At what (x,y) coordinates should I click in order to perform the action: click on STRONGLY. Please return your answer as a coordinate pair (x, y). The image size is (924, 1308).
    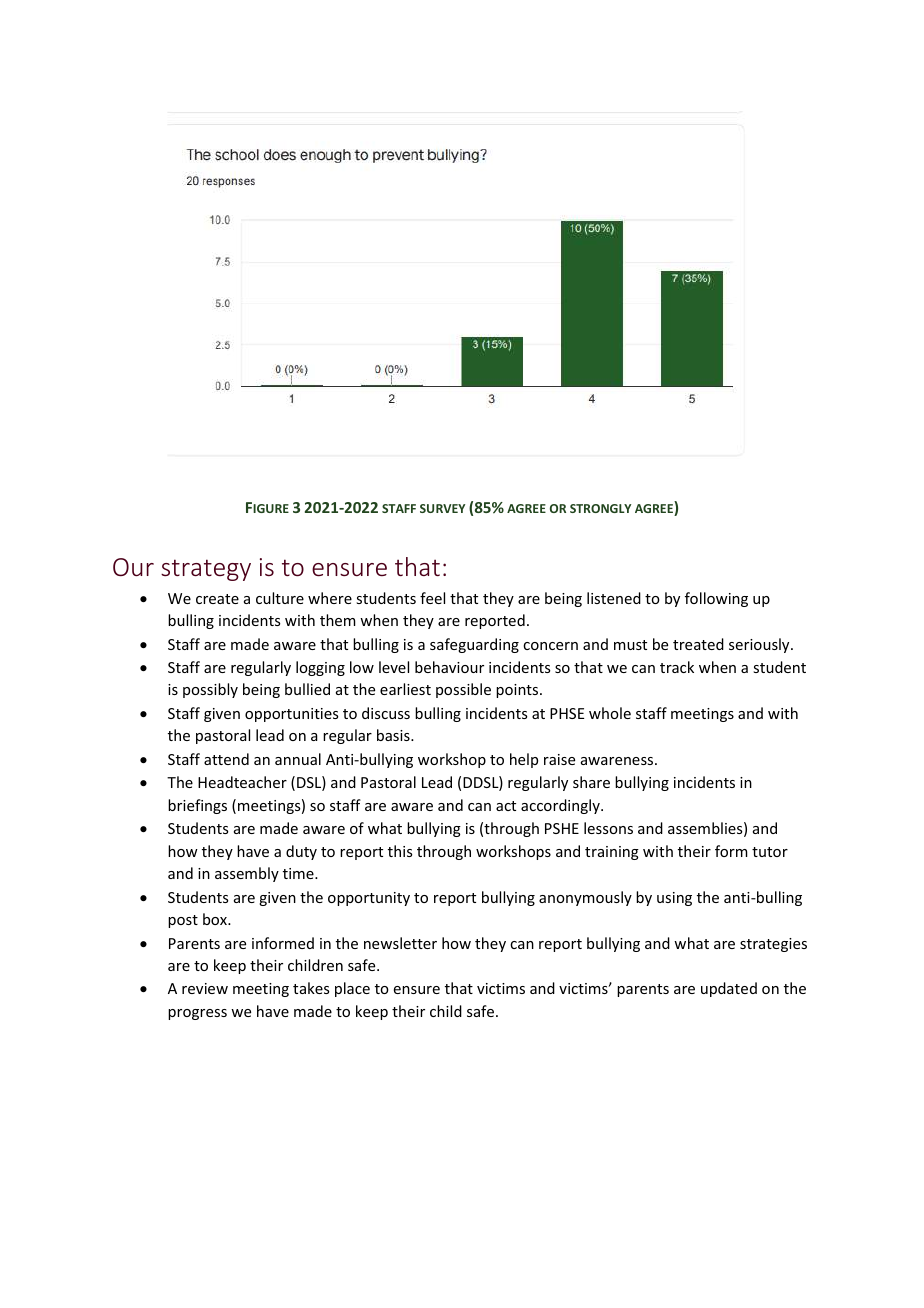
    Looking at the image, I should click on (600, 508).
